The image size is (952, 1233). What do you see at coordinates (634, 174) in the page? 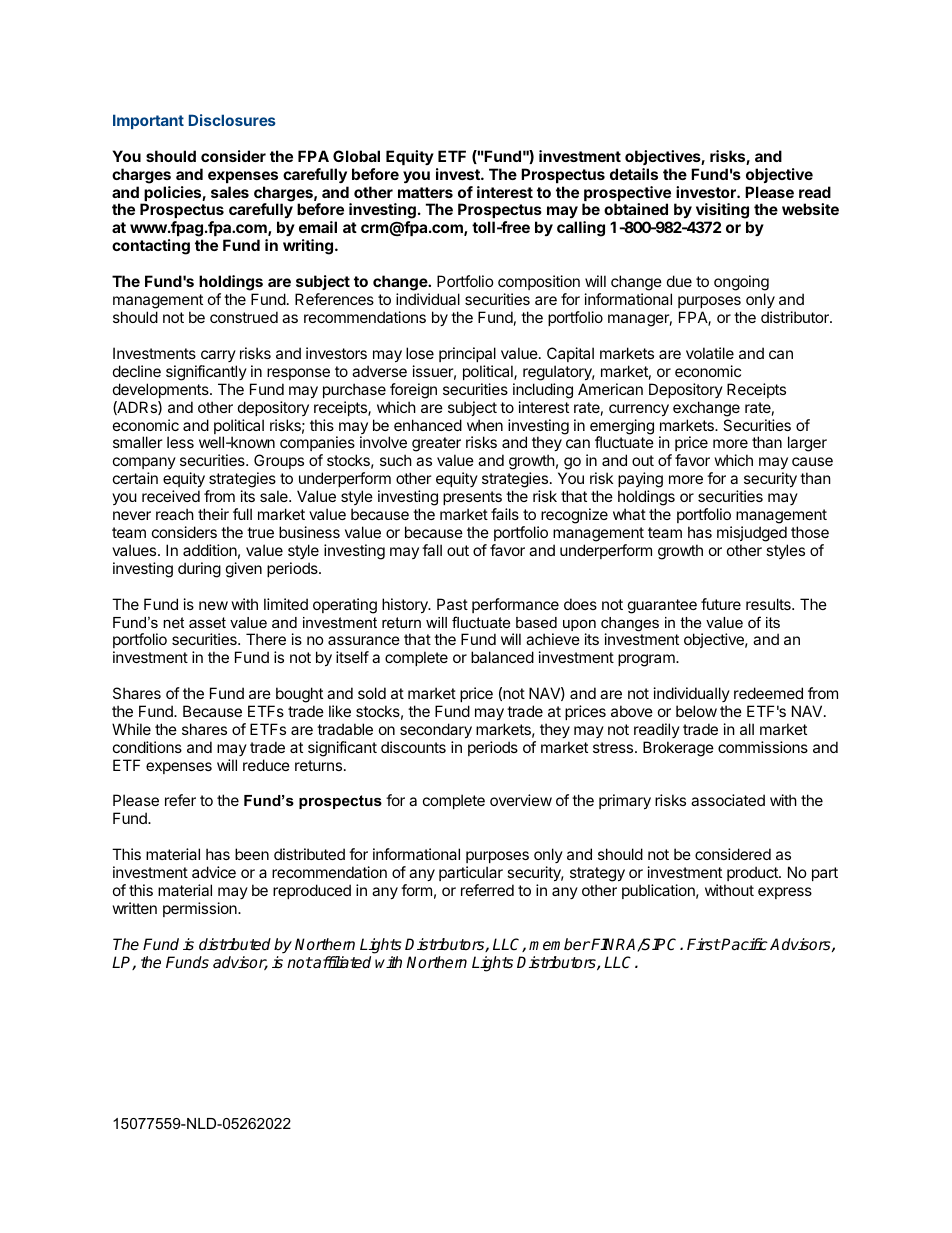
I see `details` at bounding box center [634, 174].
